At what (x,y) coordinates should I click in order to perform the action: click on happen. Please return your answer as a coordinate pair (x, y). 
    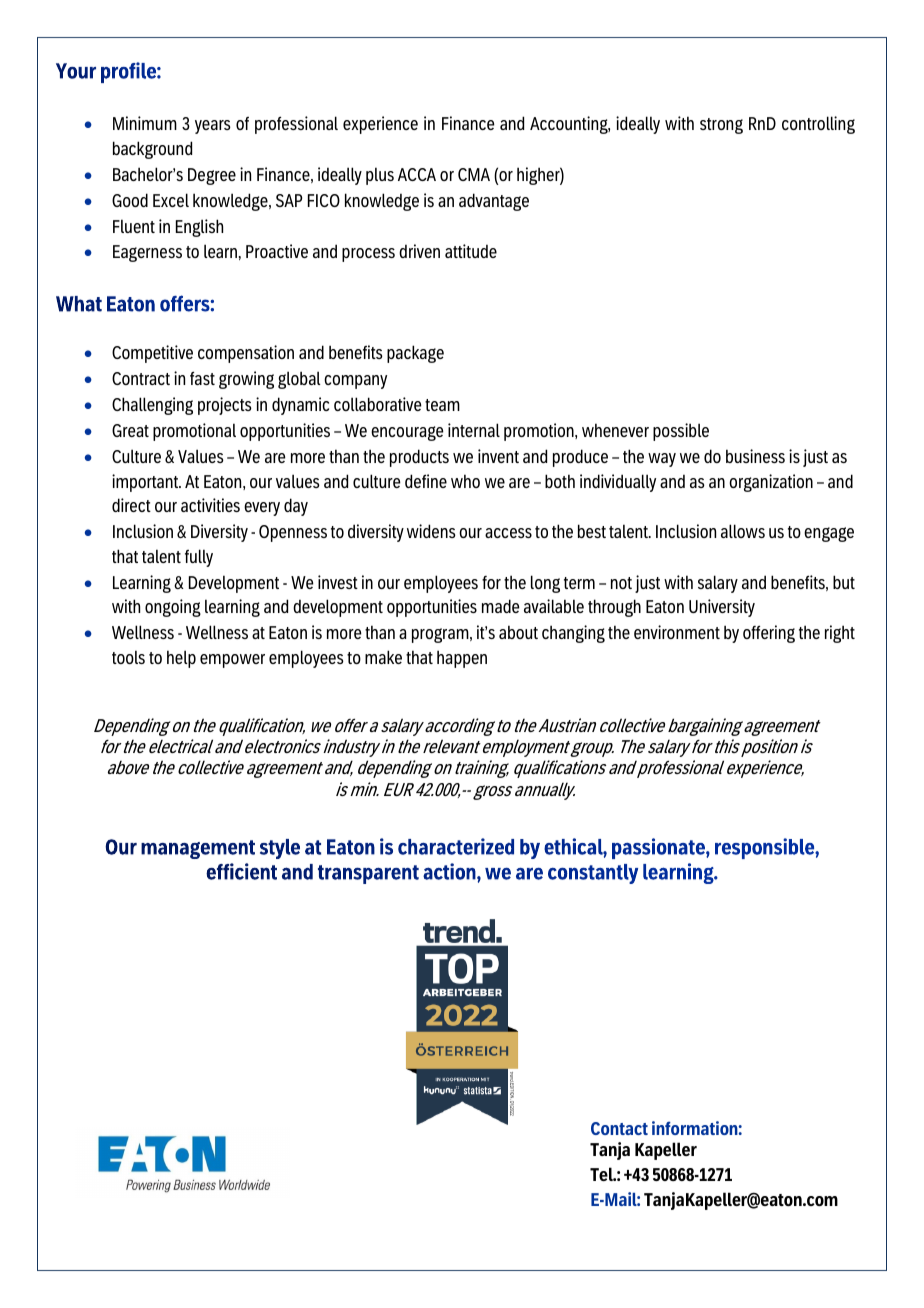
    Looking at the image, I should click on (462, 659).
